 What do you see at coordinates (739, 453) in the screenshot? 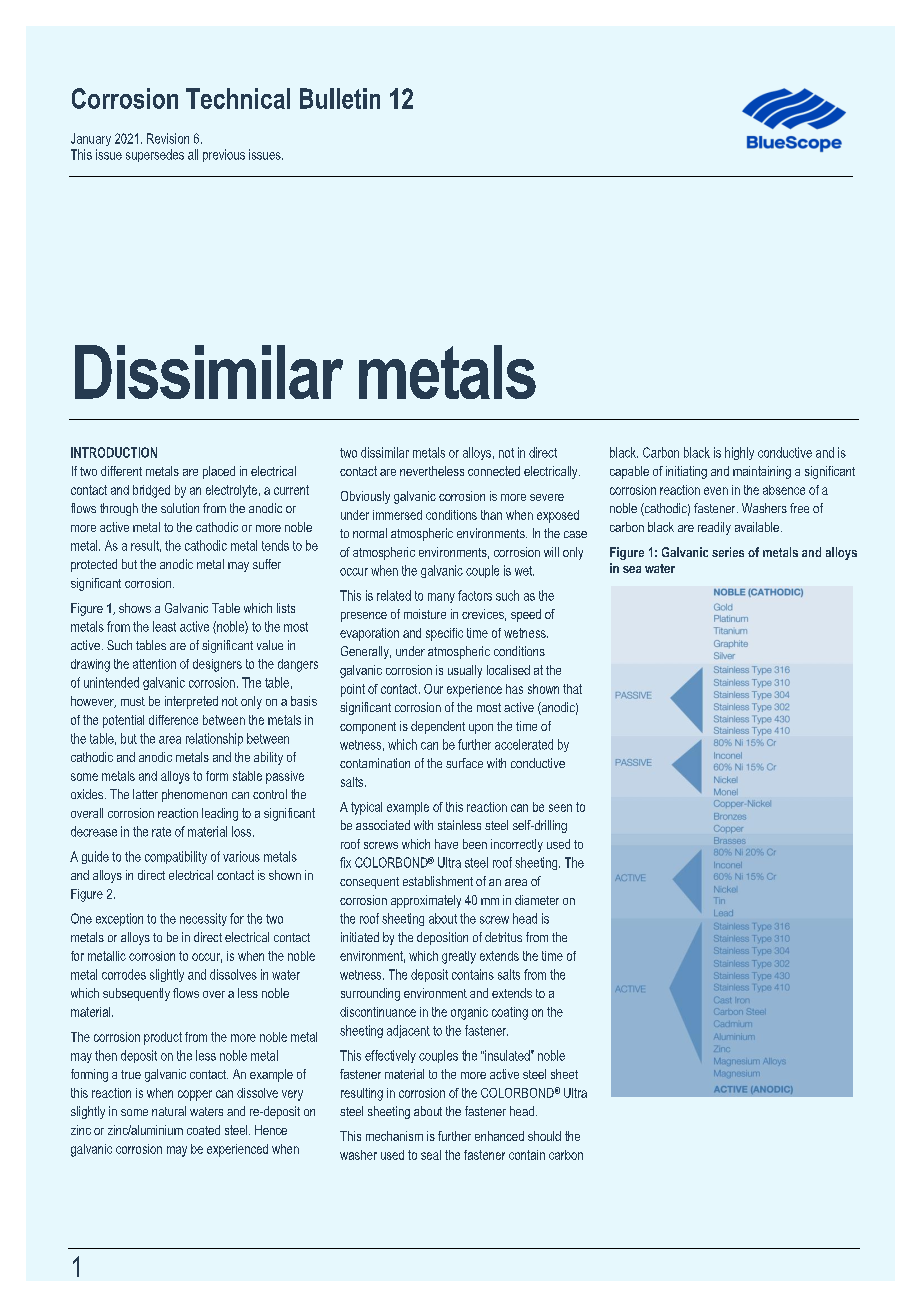
I see `highly` at bounding box center [739, 453].
